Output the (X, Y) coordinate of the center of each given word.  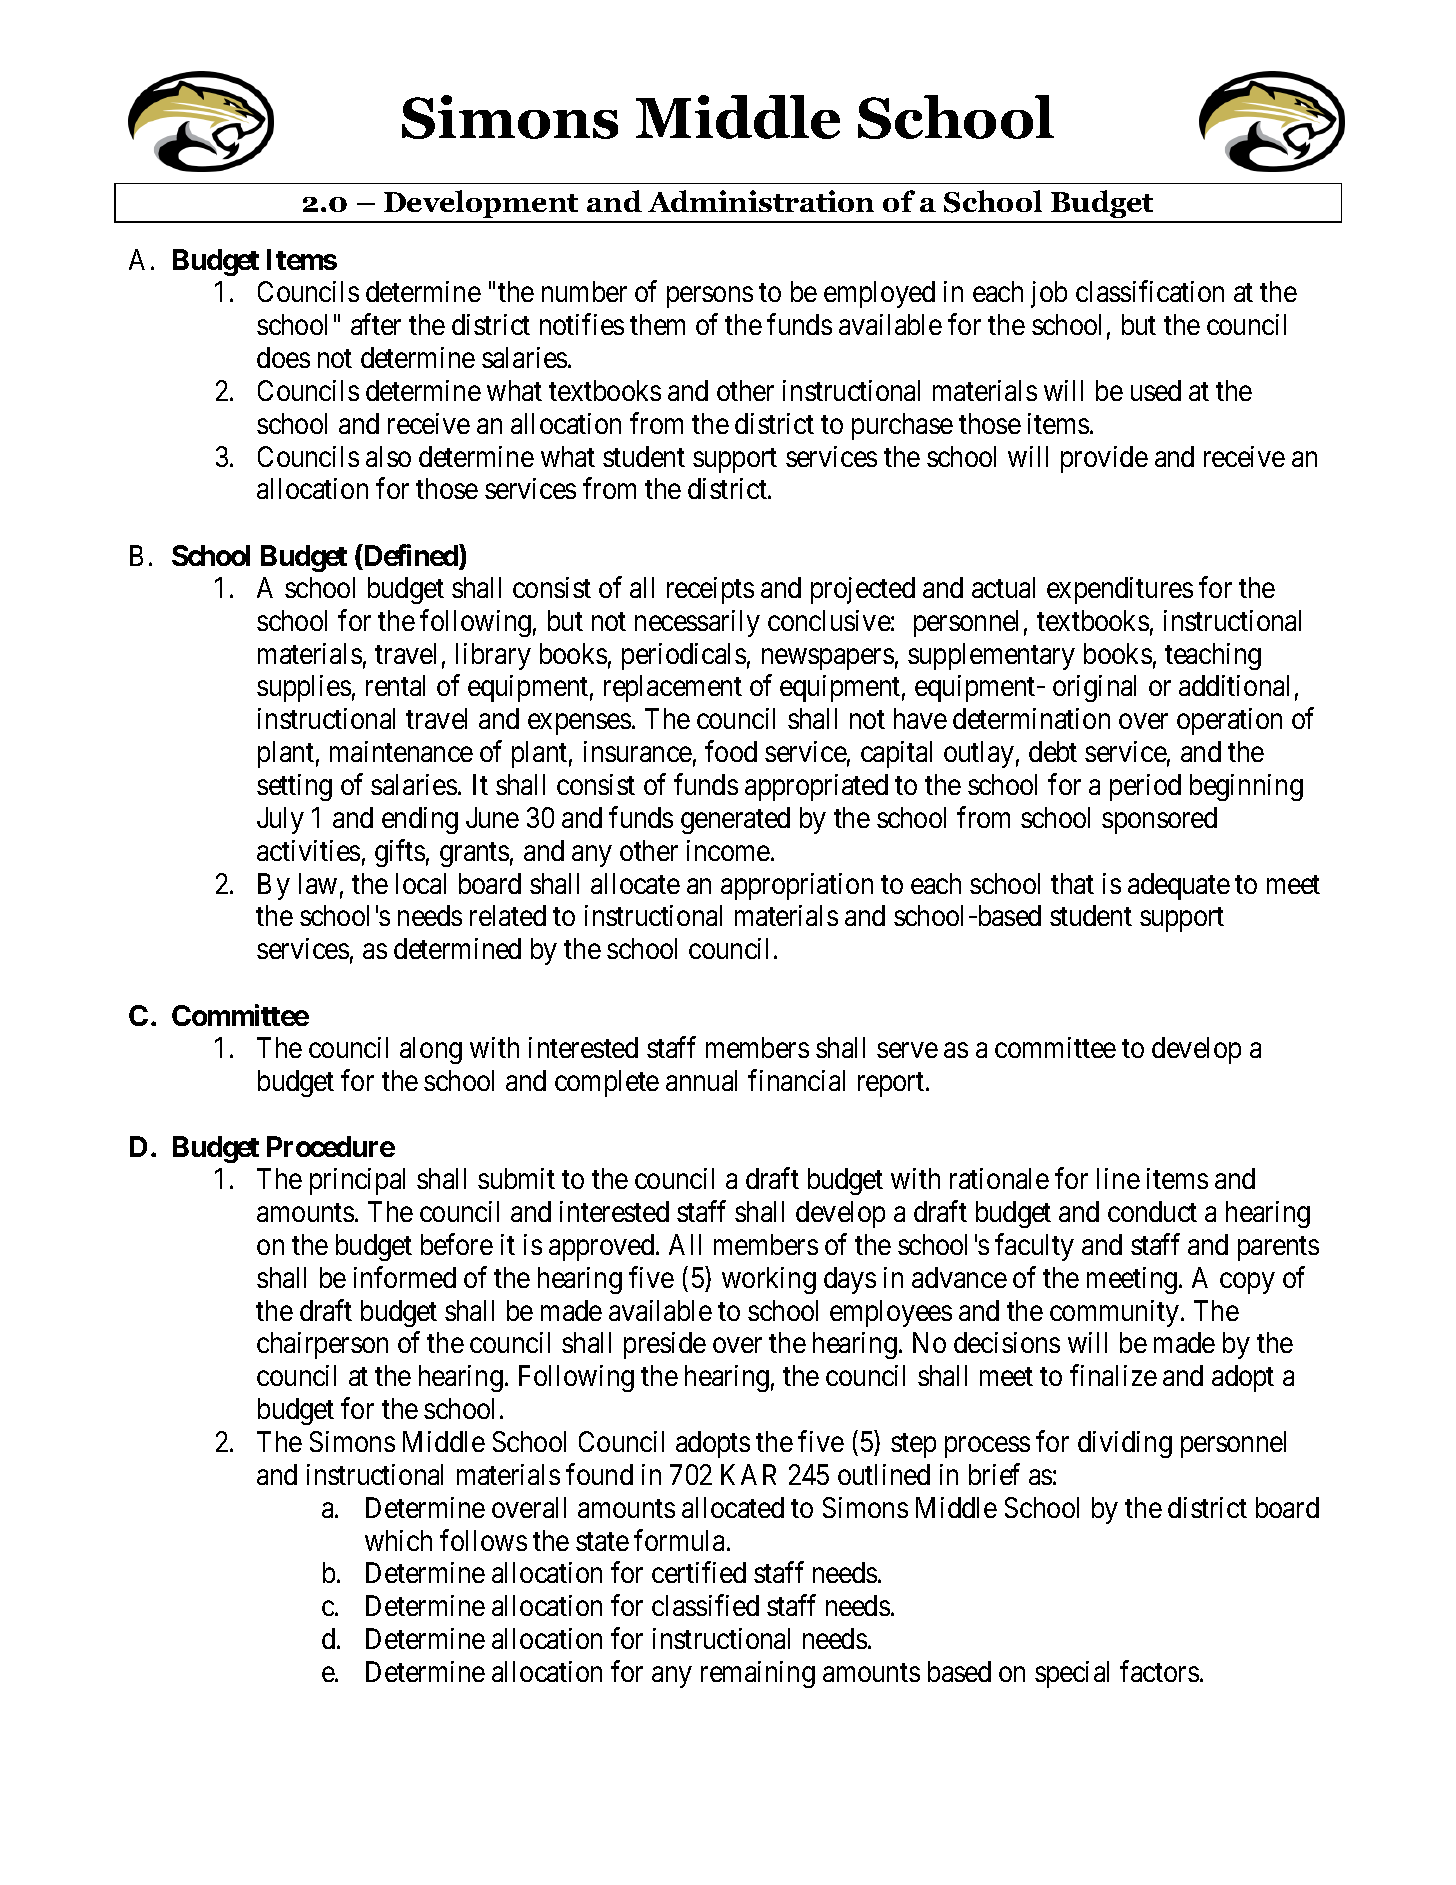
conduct (1152, 1211)
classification (1150, 291)
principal (357, 1181)
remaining (758, 1674)
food (731, 751)
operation (1229, 721)
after (376, 324)
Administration (761, 201)
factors (1159, 1671)
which (398, 1540)
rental (395, 685)
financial (796, 1080)
